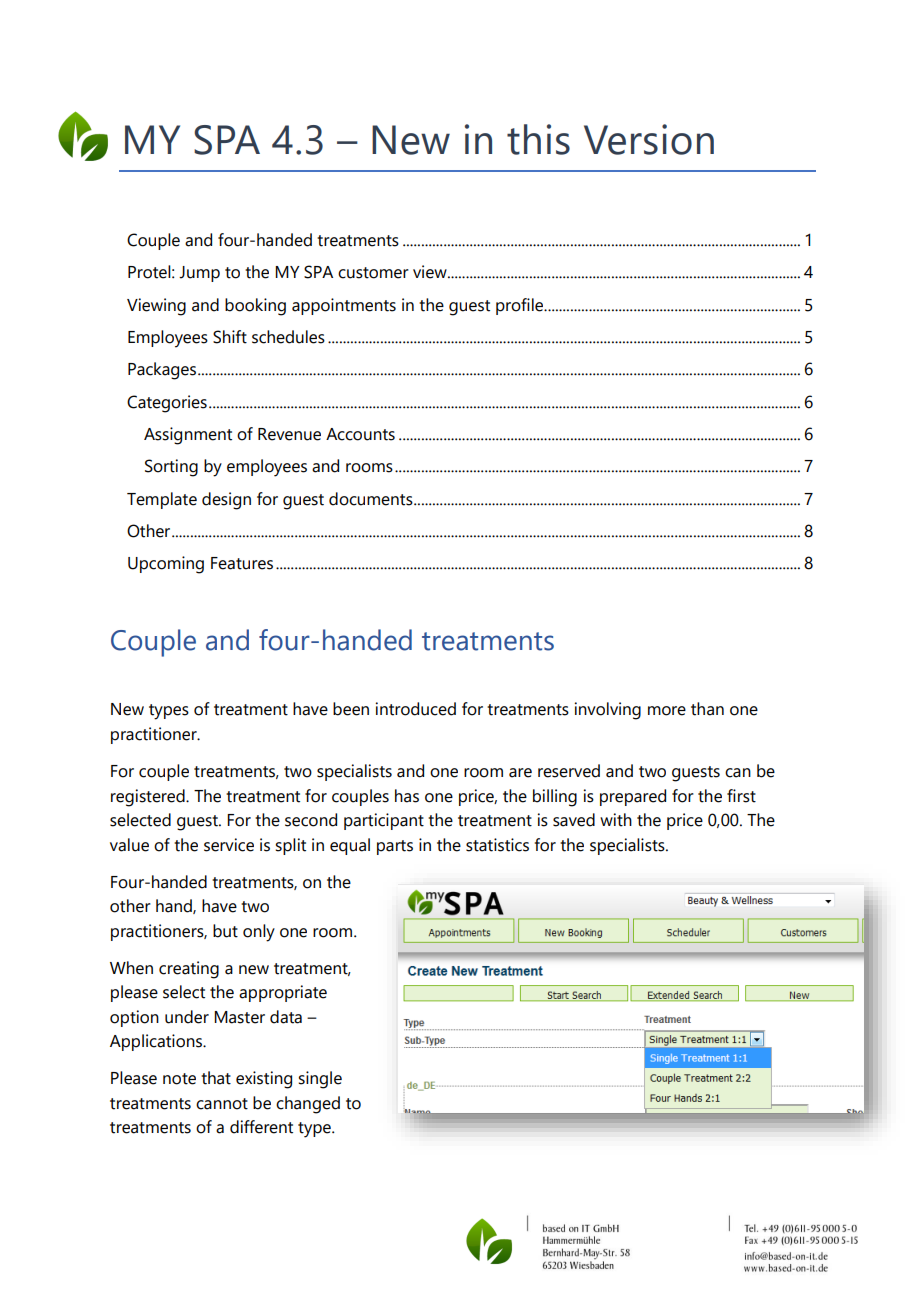  Describe the element at coordinates (667, 711) in the screenshot. I see `more` at that location.
